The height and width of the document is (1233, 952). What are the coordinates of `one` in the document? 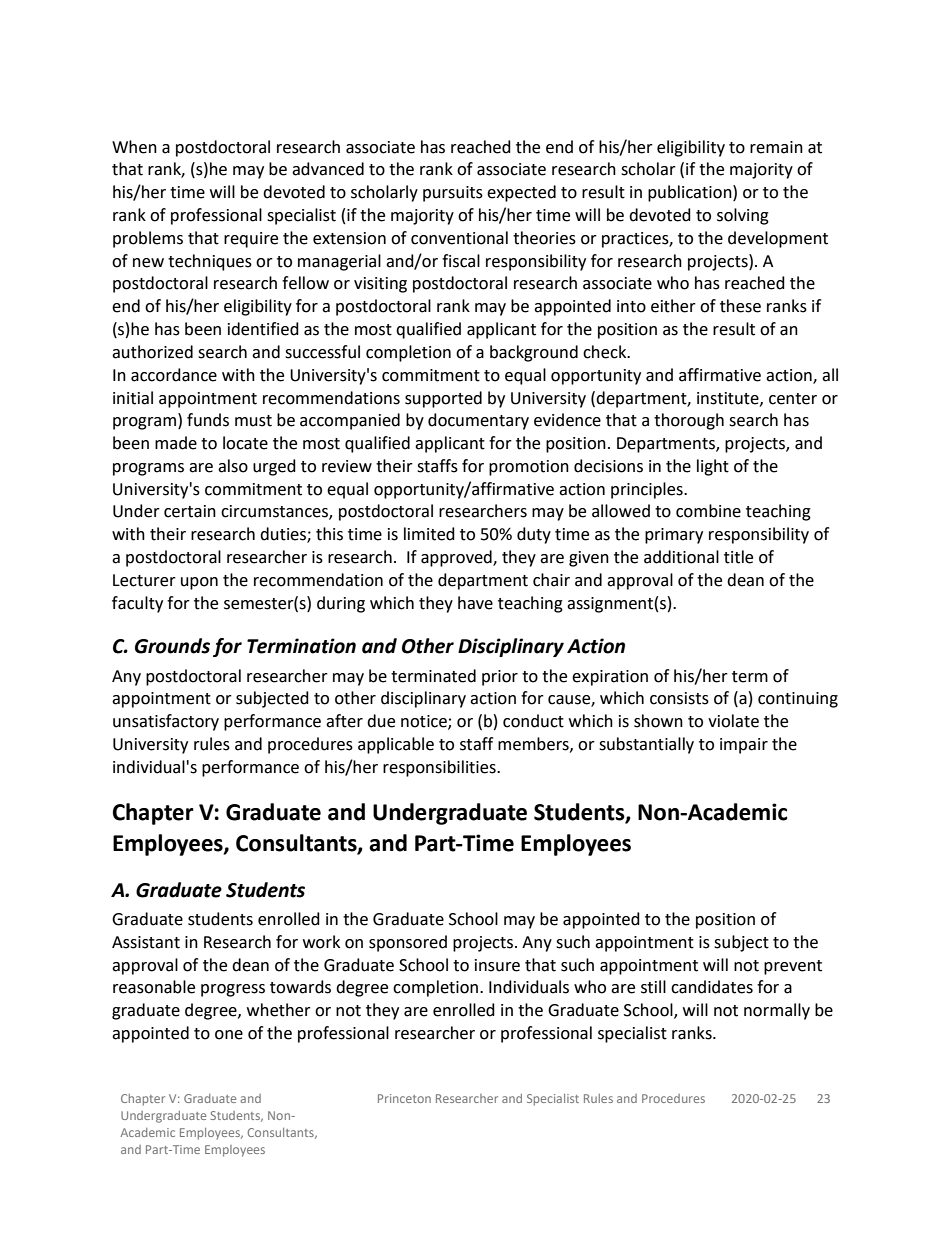 It's located at (229, 1035).
